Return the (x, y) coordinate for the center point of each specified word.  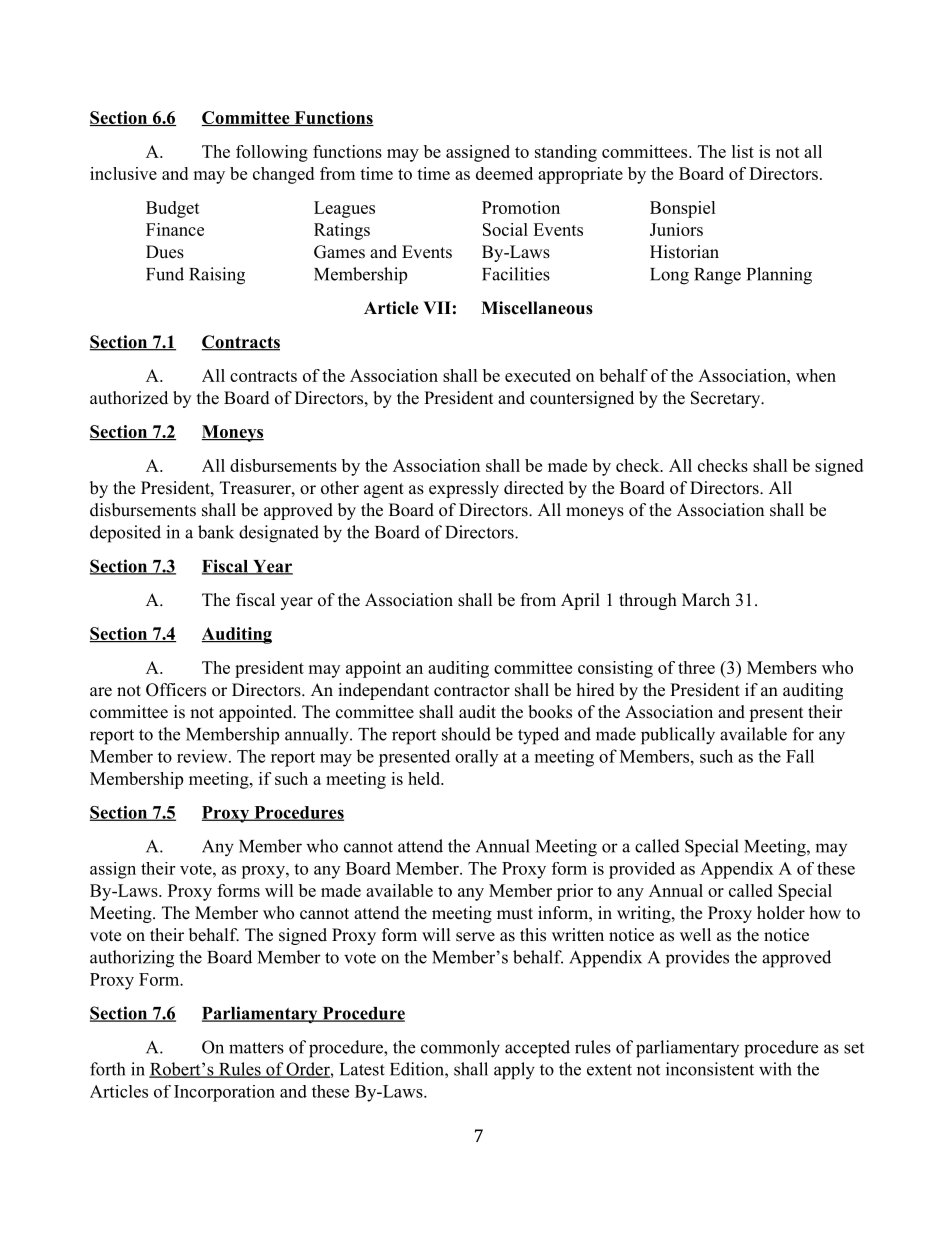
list (743, 151)
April (580, 601)
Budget (173, 209)
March (706, 600)
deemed (504, 173)
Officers (176, 690)
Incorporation (224, 1093)
